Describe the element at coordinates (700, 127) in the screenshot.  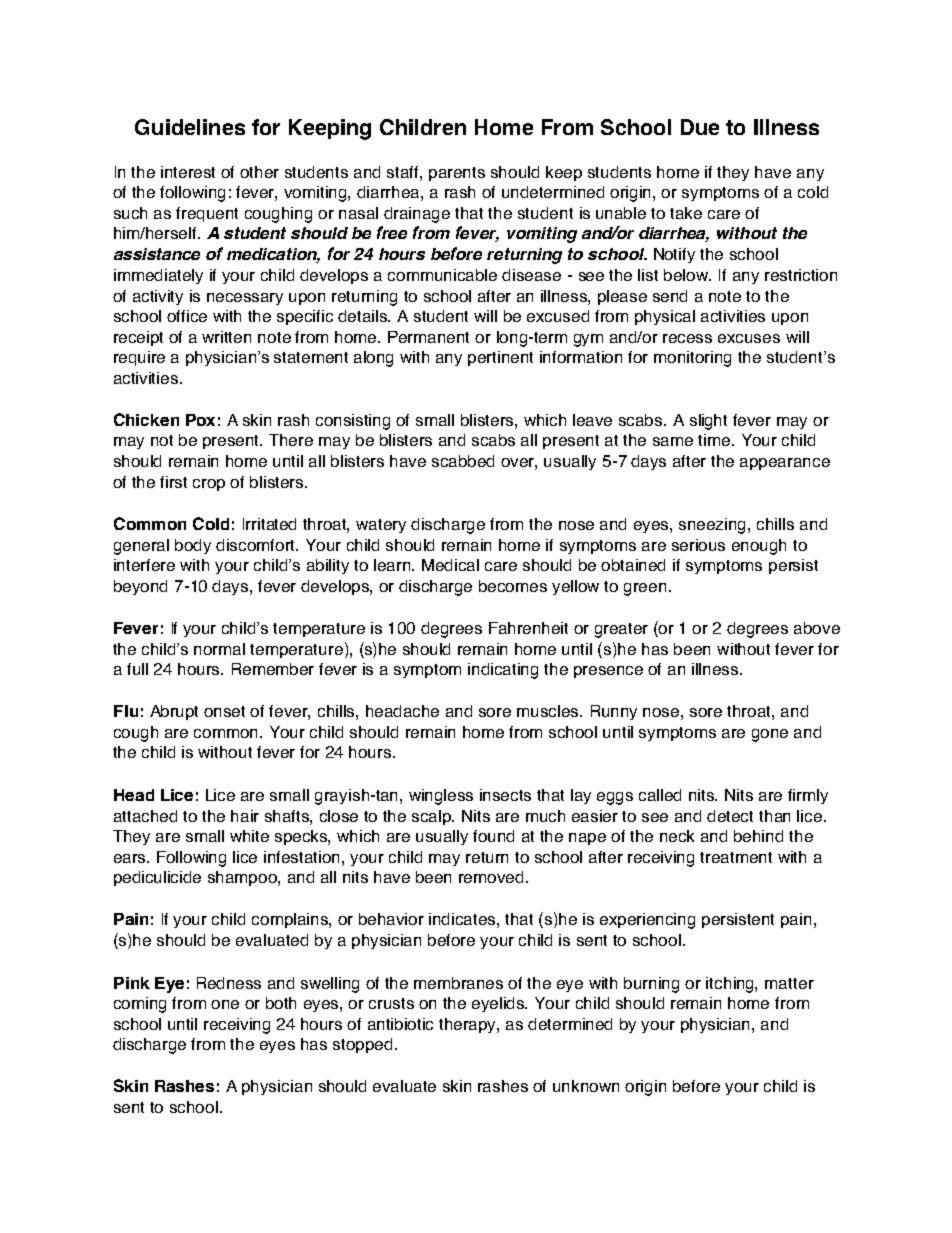
I see `Due` at that location.
